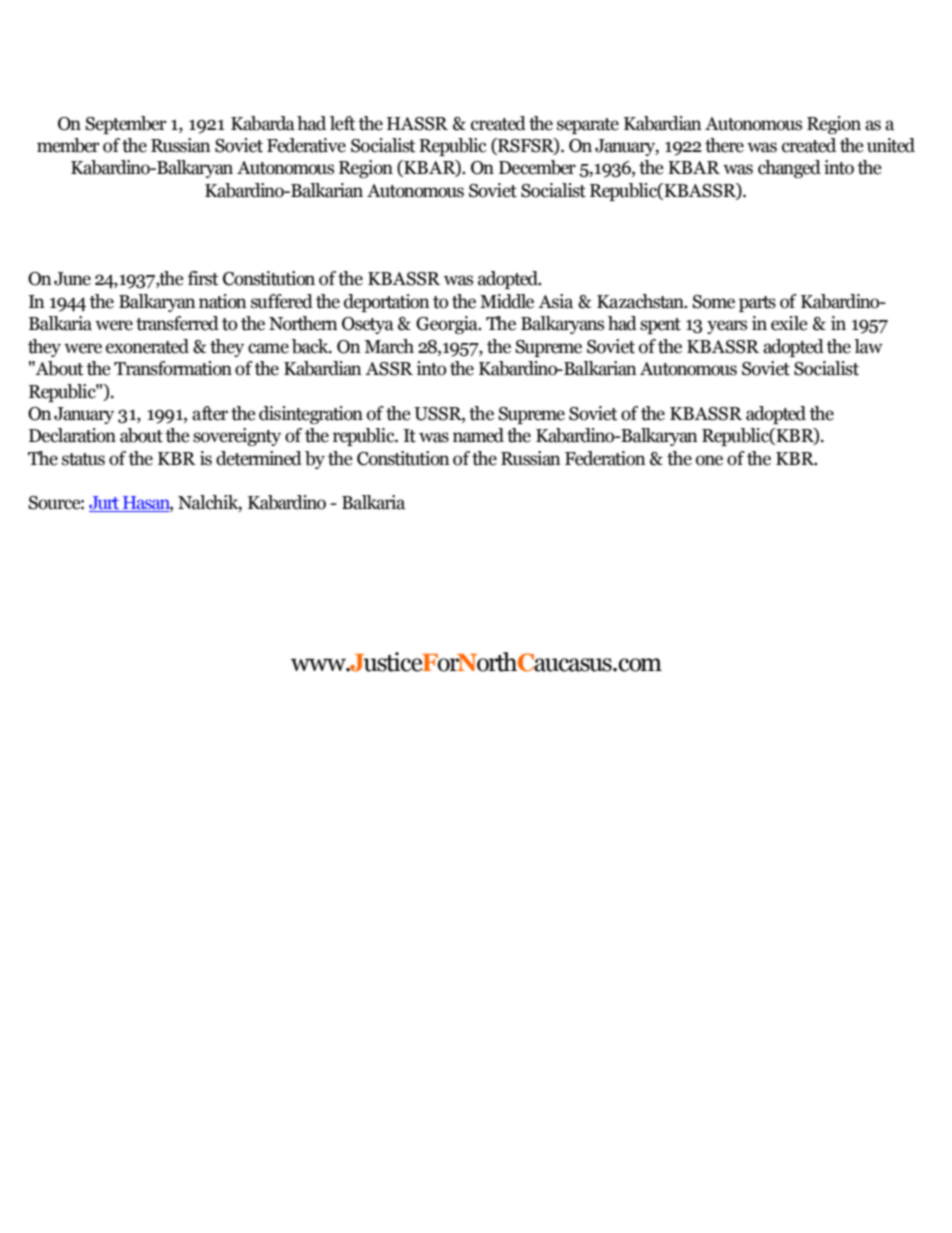  What do you see at coordinates (757, 304) in the screenshot?
I see `parts` at bounding box center [757, 304].
